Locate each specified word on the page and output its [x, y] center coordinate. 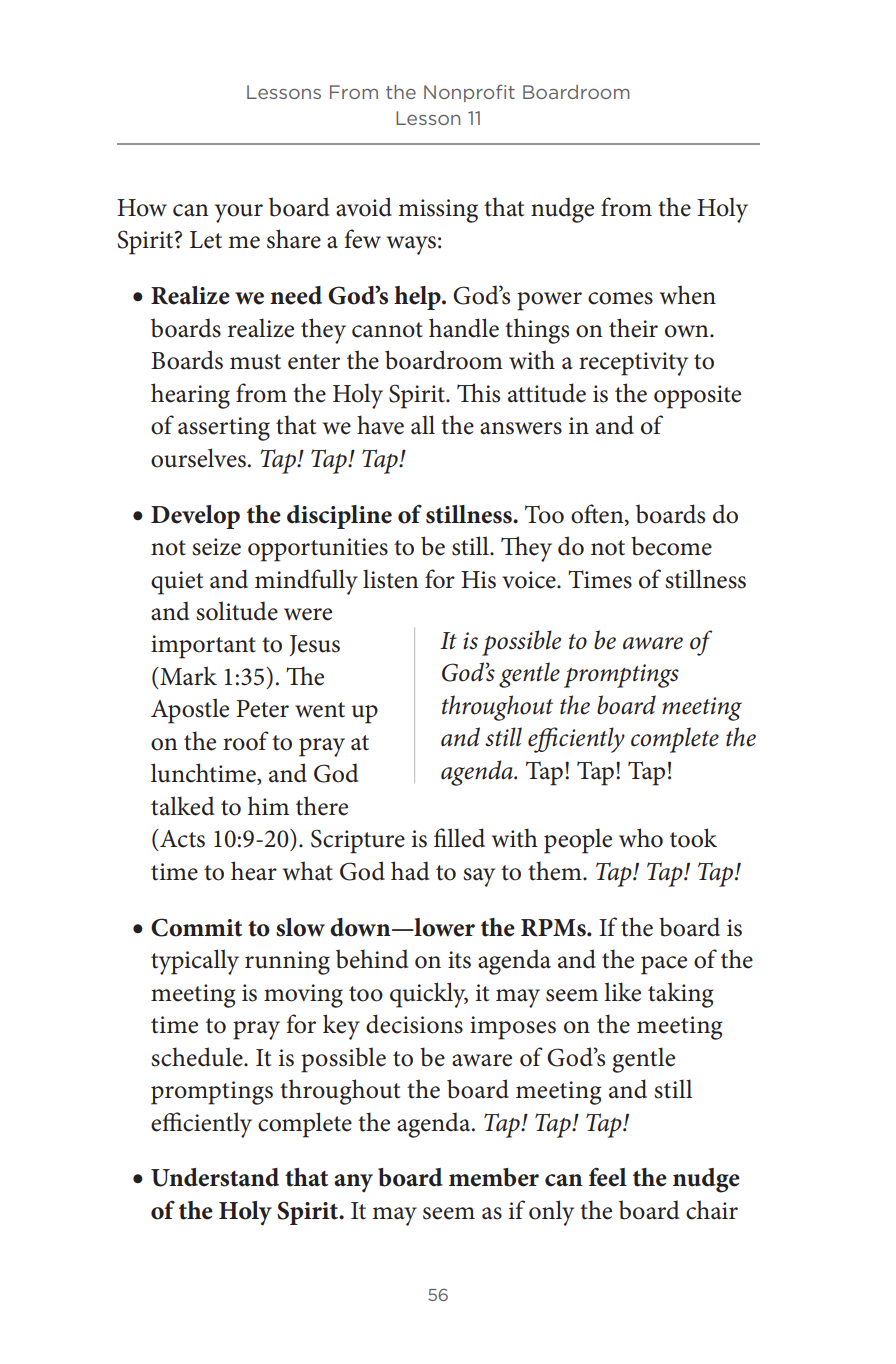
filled [459, 838]
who [641, 838]
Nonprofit [469, 93]
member [494, 1177]
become [671, 546]
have [380, 425]
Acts [181, 838]
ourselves [198, 458]
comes [620, 298]
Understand [215, 1177]
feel [608, 1177]
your [239, 213]
